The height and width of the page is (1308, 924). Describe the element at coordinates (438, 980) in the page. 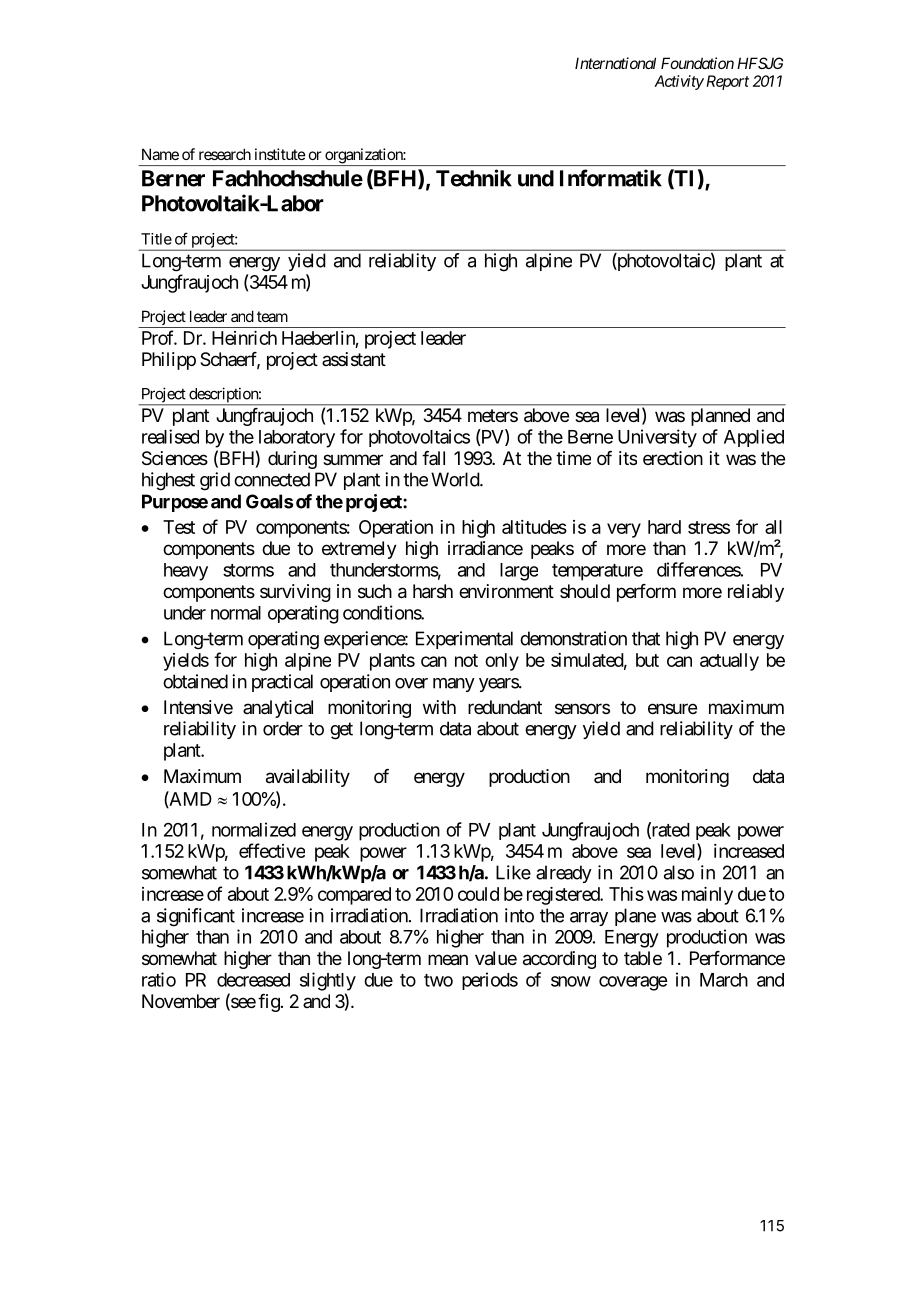

I see `two` at that location.
